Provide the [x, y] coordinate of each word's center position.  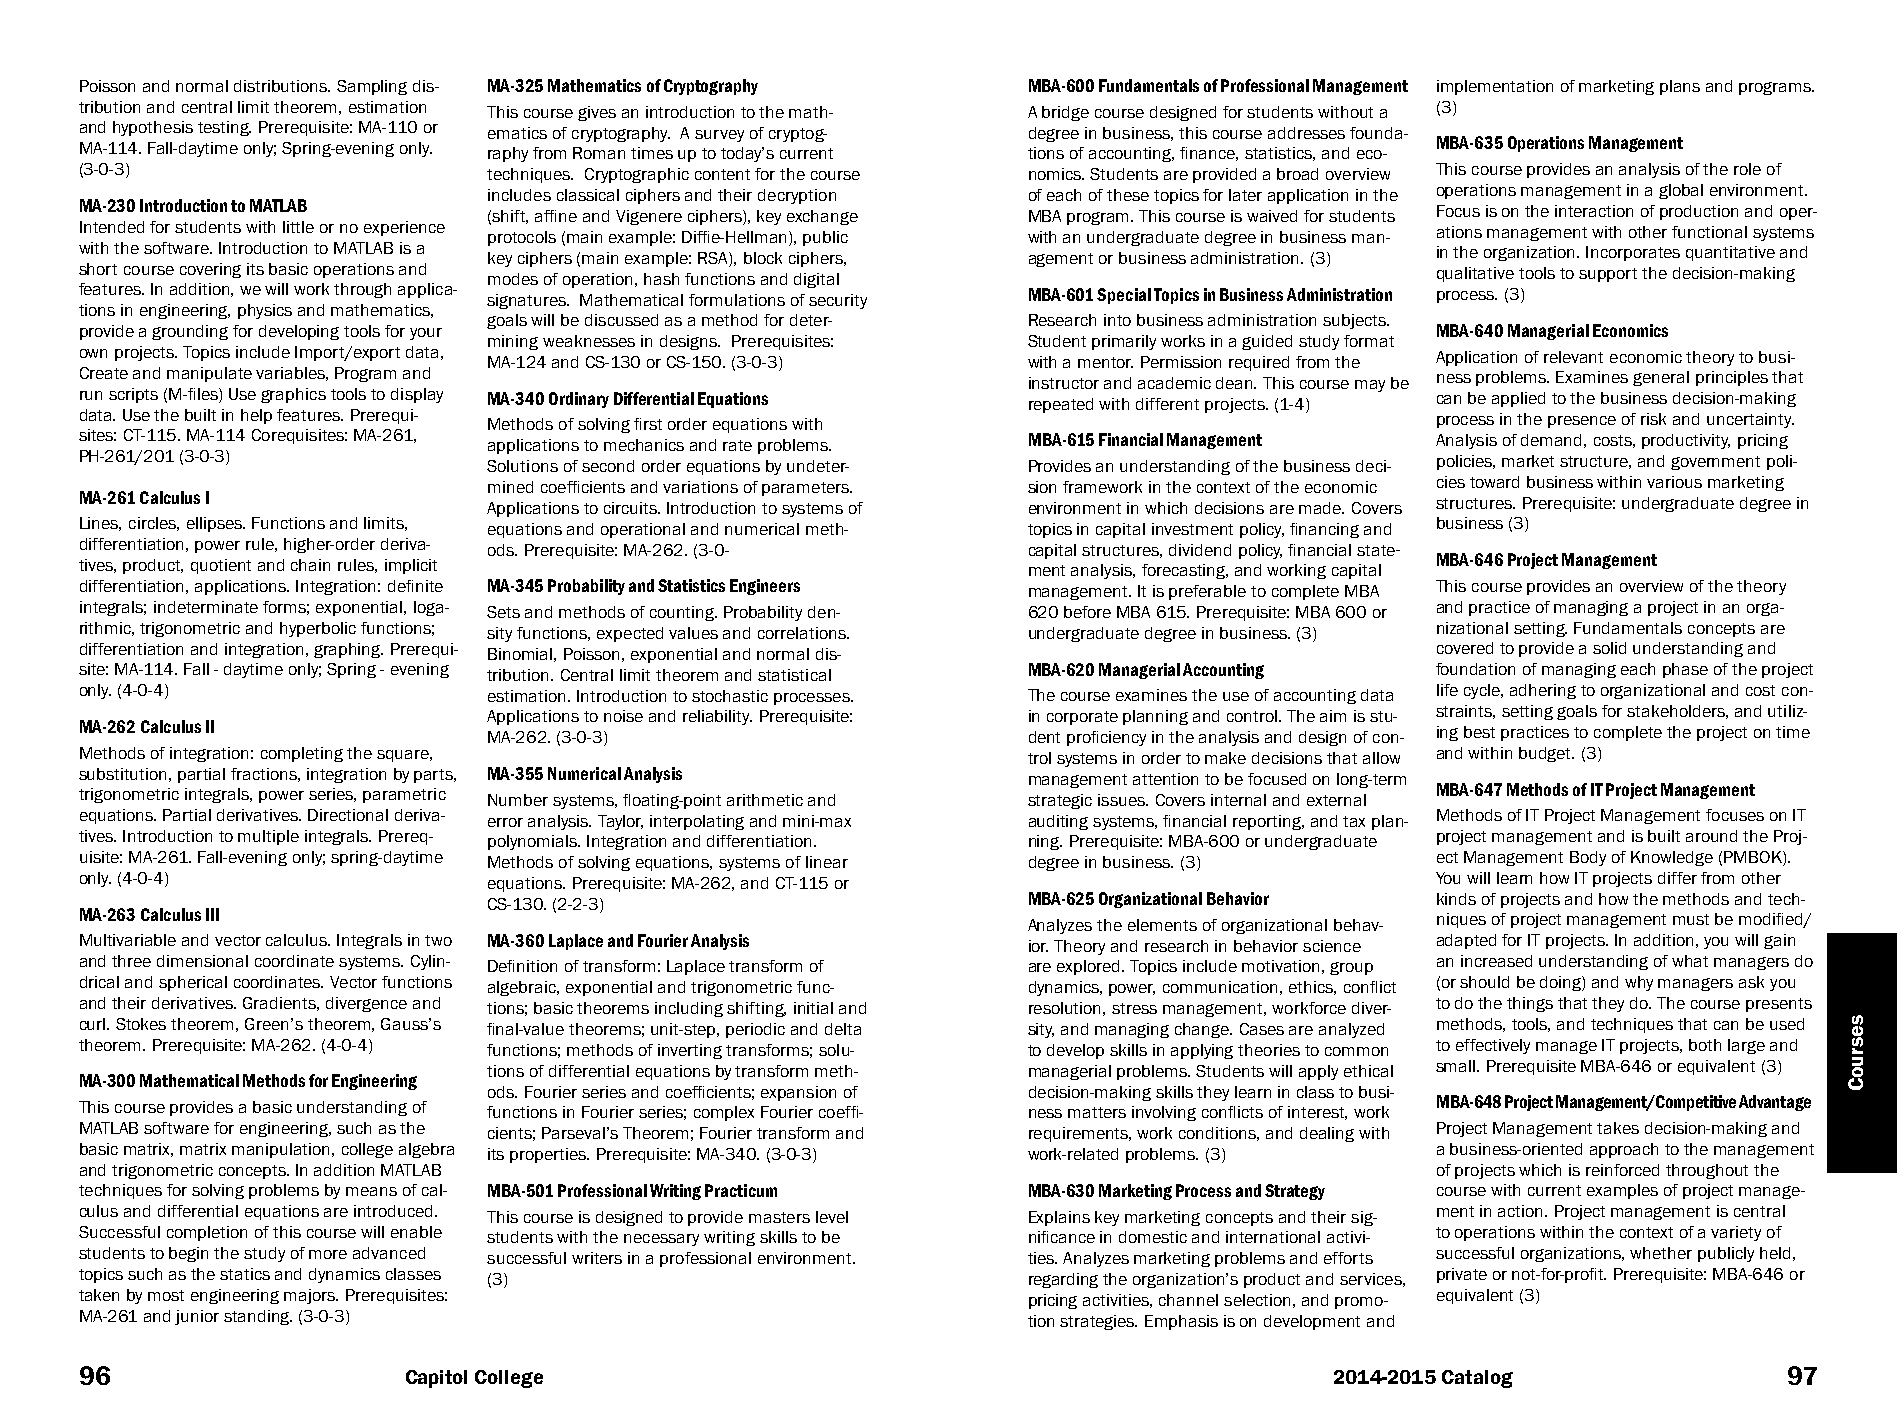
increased [1496, 961]
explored [1090, 967]
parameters [807, 489]
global [1681, 191]
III [212, 914]
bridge [1065, 113]
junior [197, 1317]
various [1674, 482]
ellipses [216, 524]
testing [224, 128]
